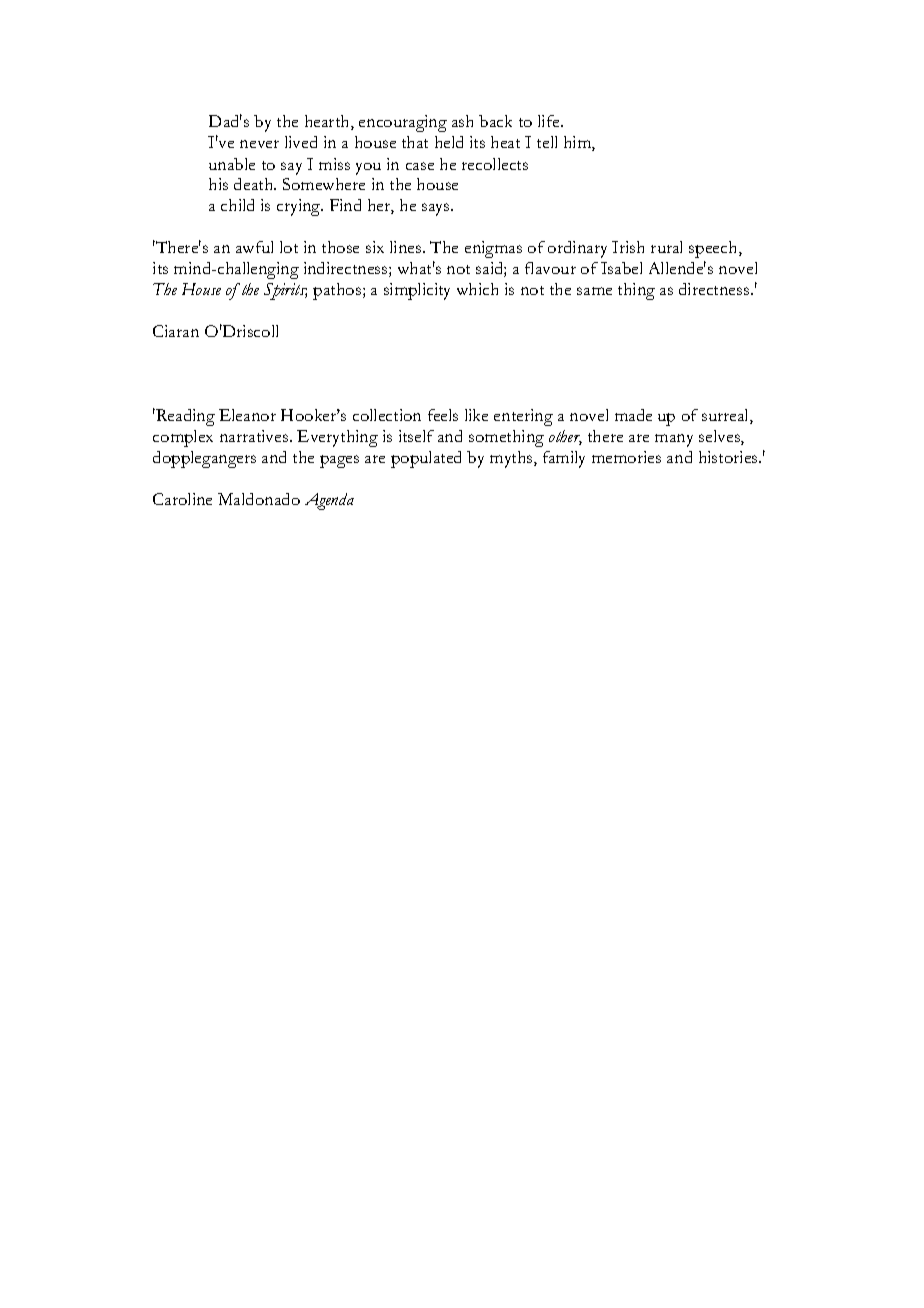 The image size is (924, 1308). I want to click on which, so click(477, 289).
